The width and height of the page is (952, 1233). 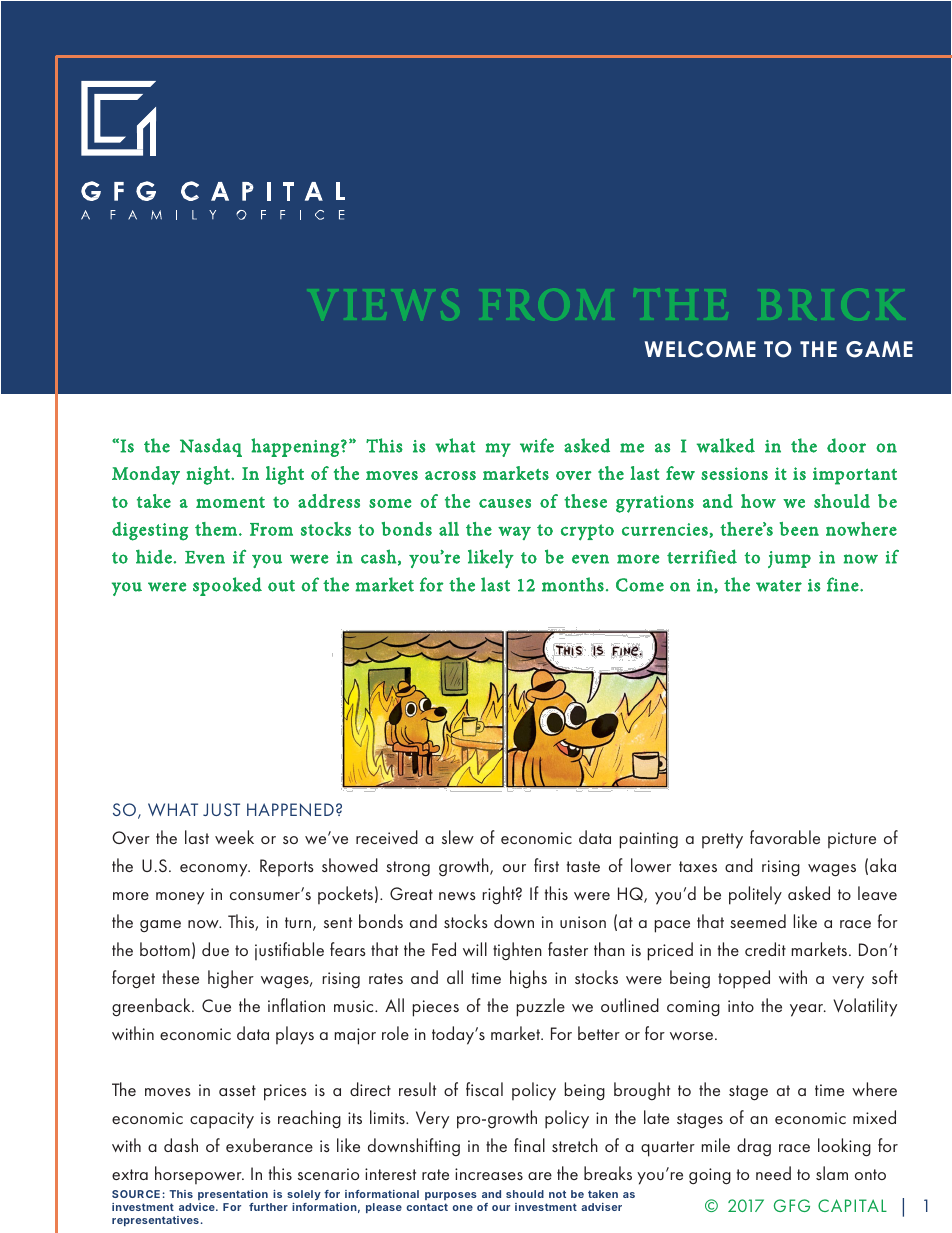 I want to click on spooked, so click(x=227, y=586).
